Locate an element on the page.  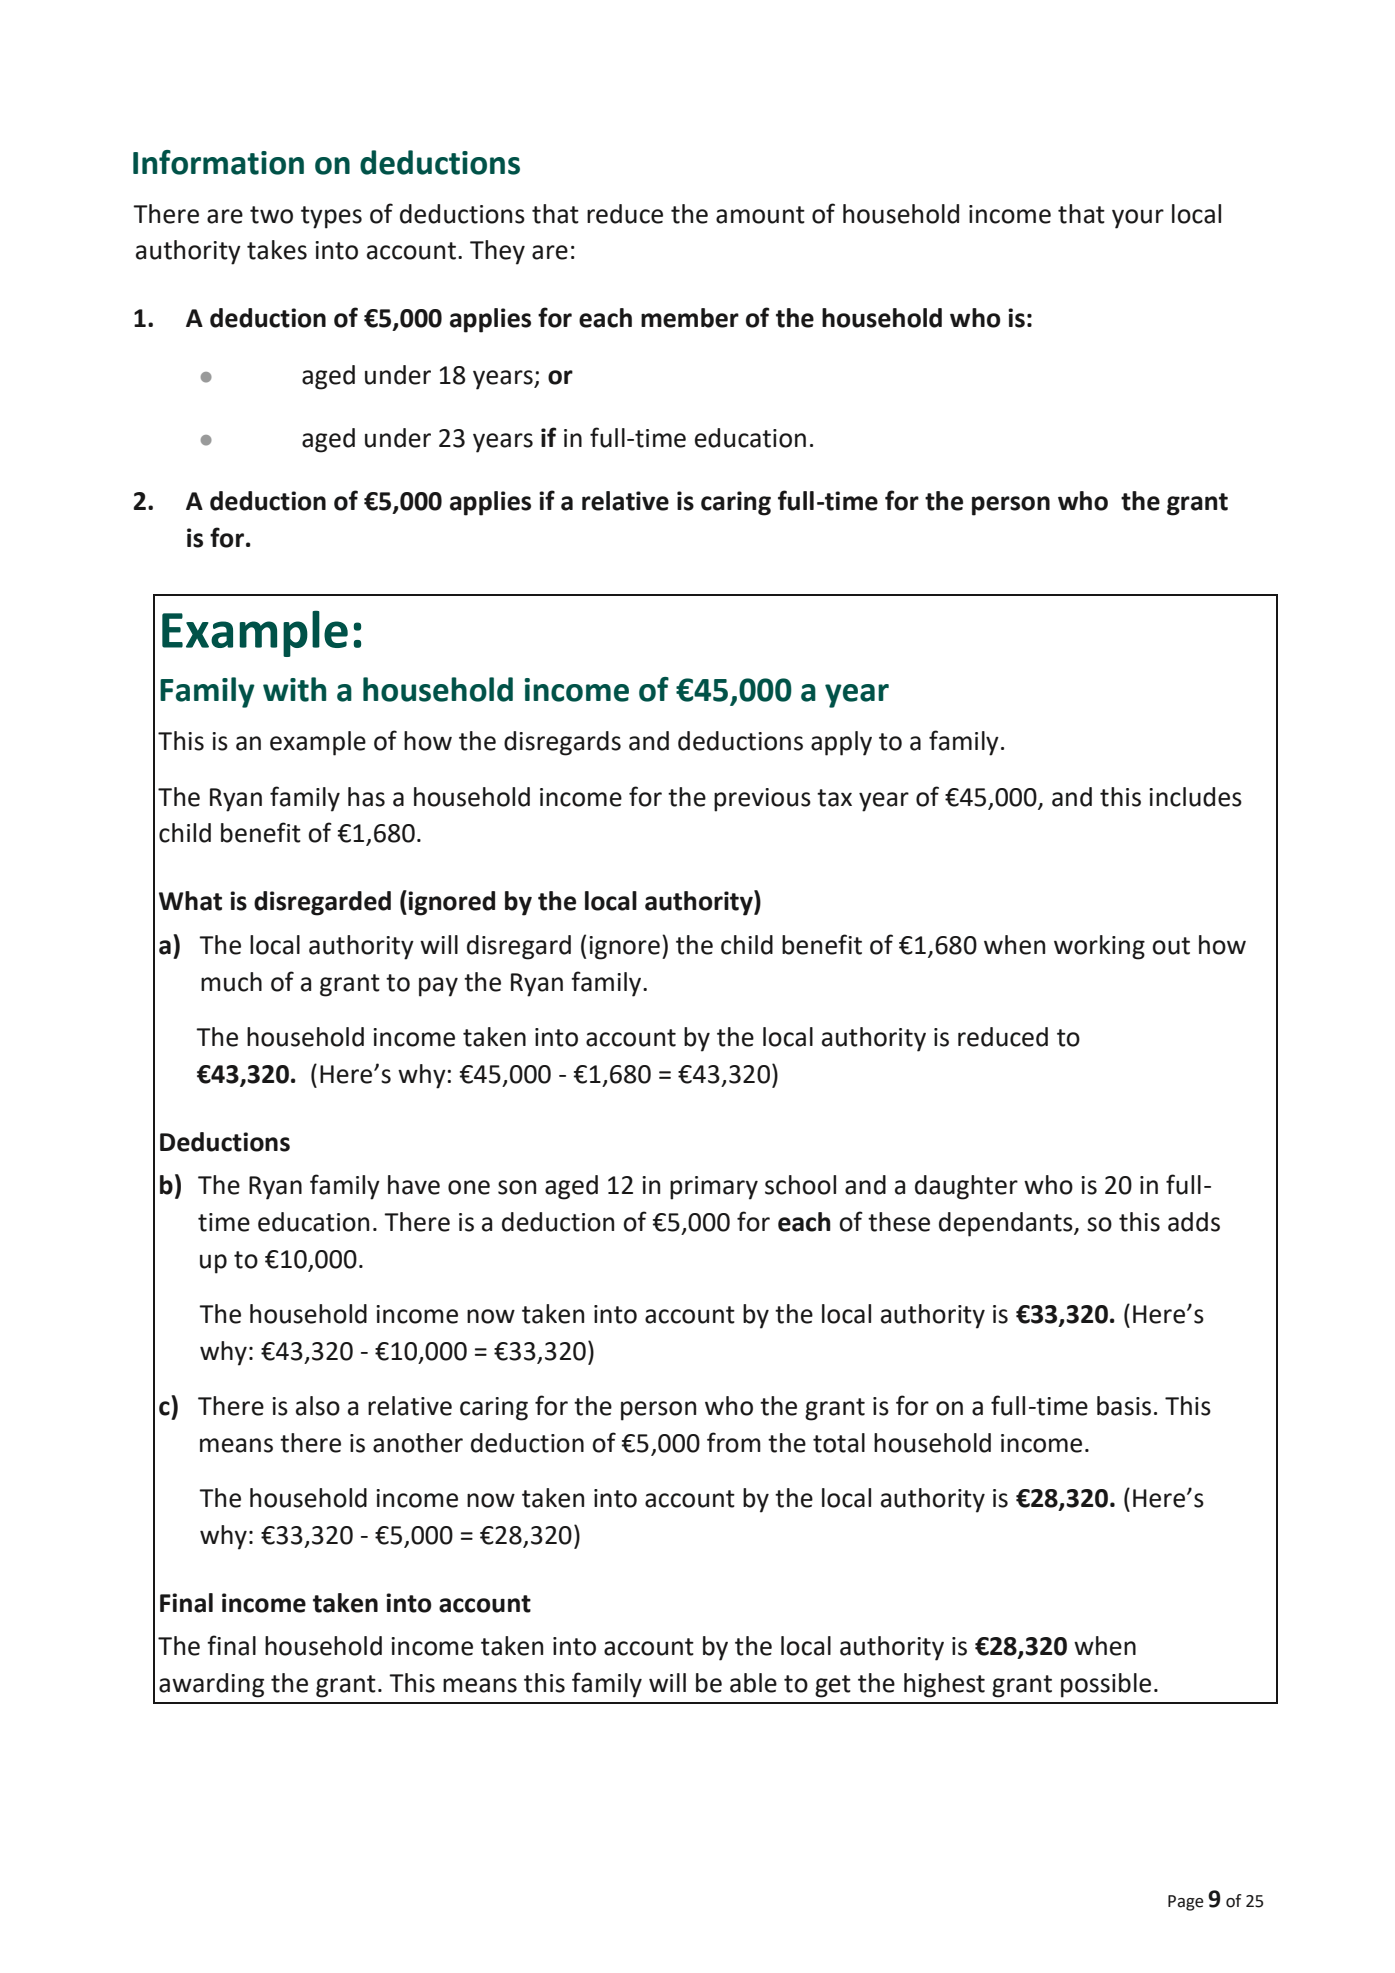
working is located at coordinates (1099, 947).
